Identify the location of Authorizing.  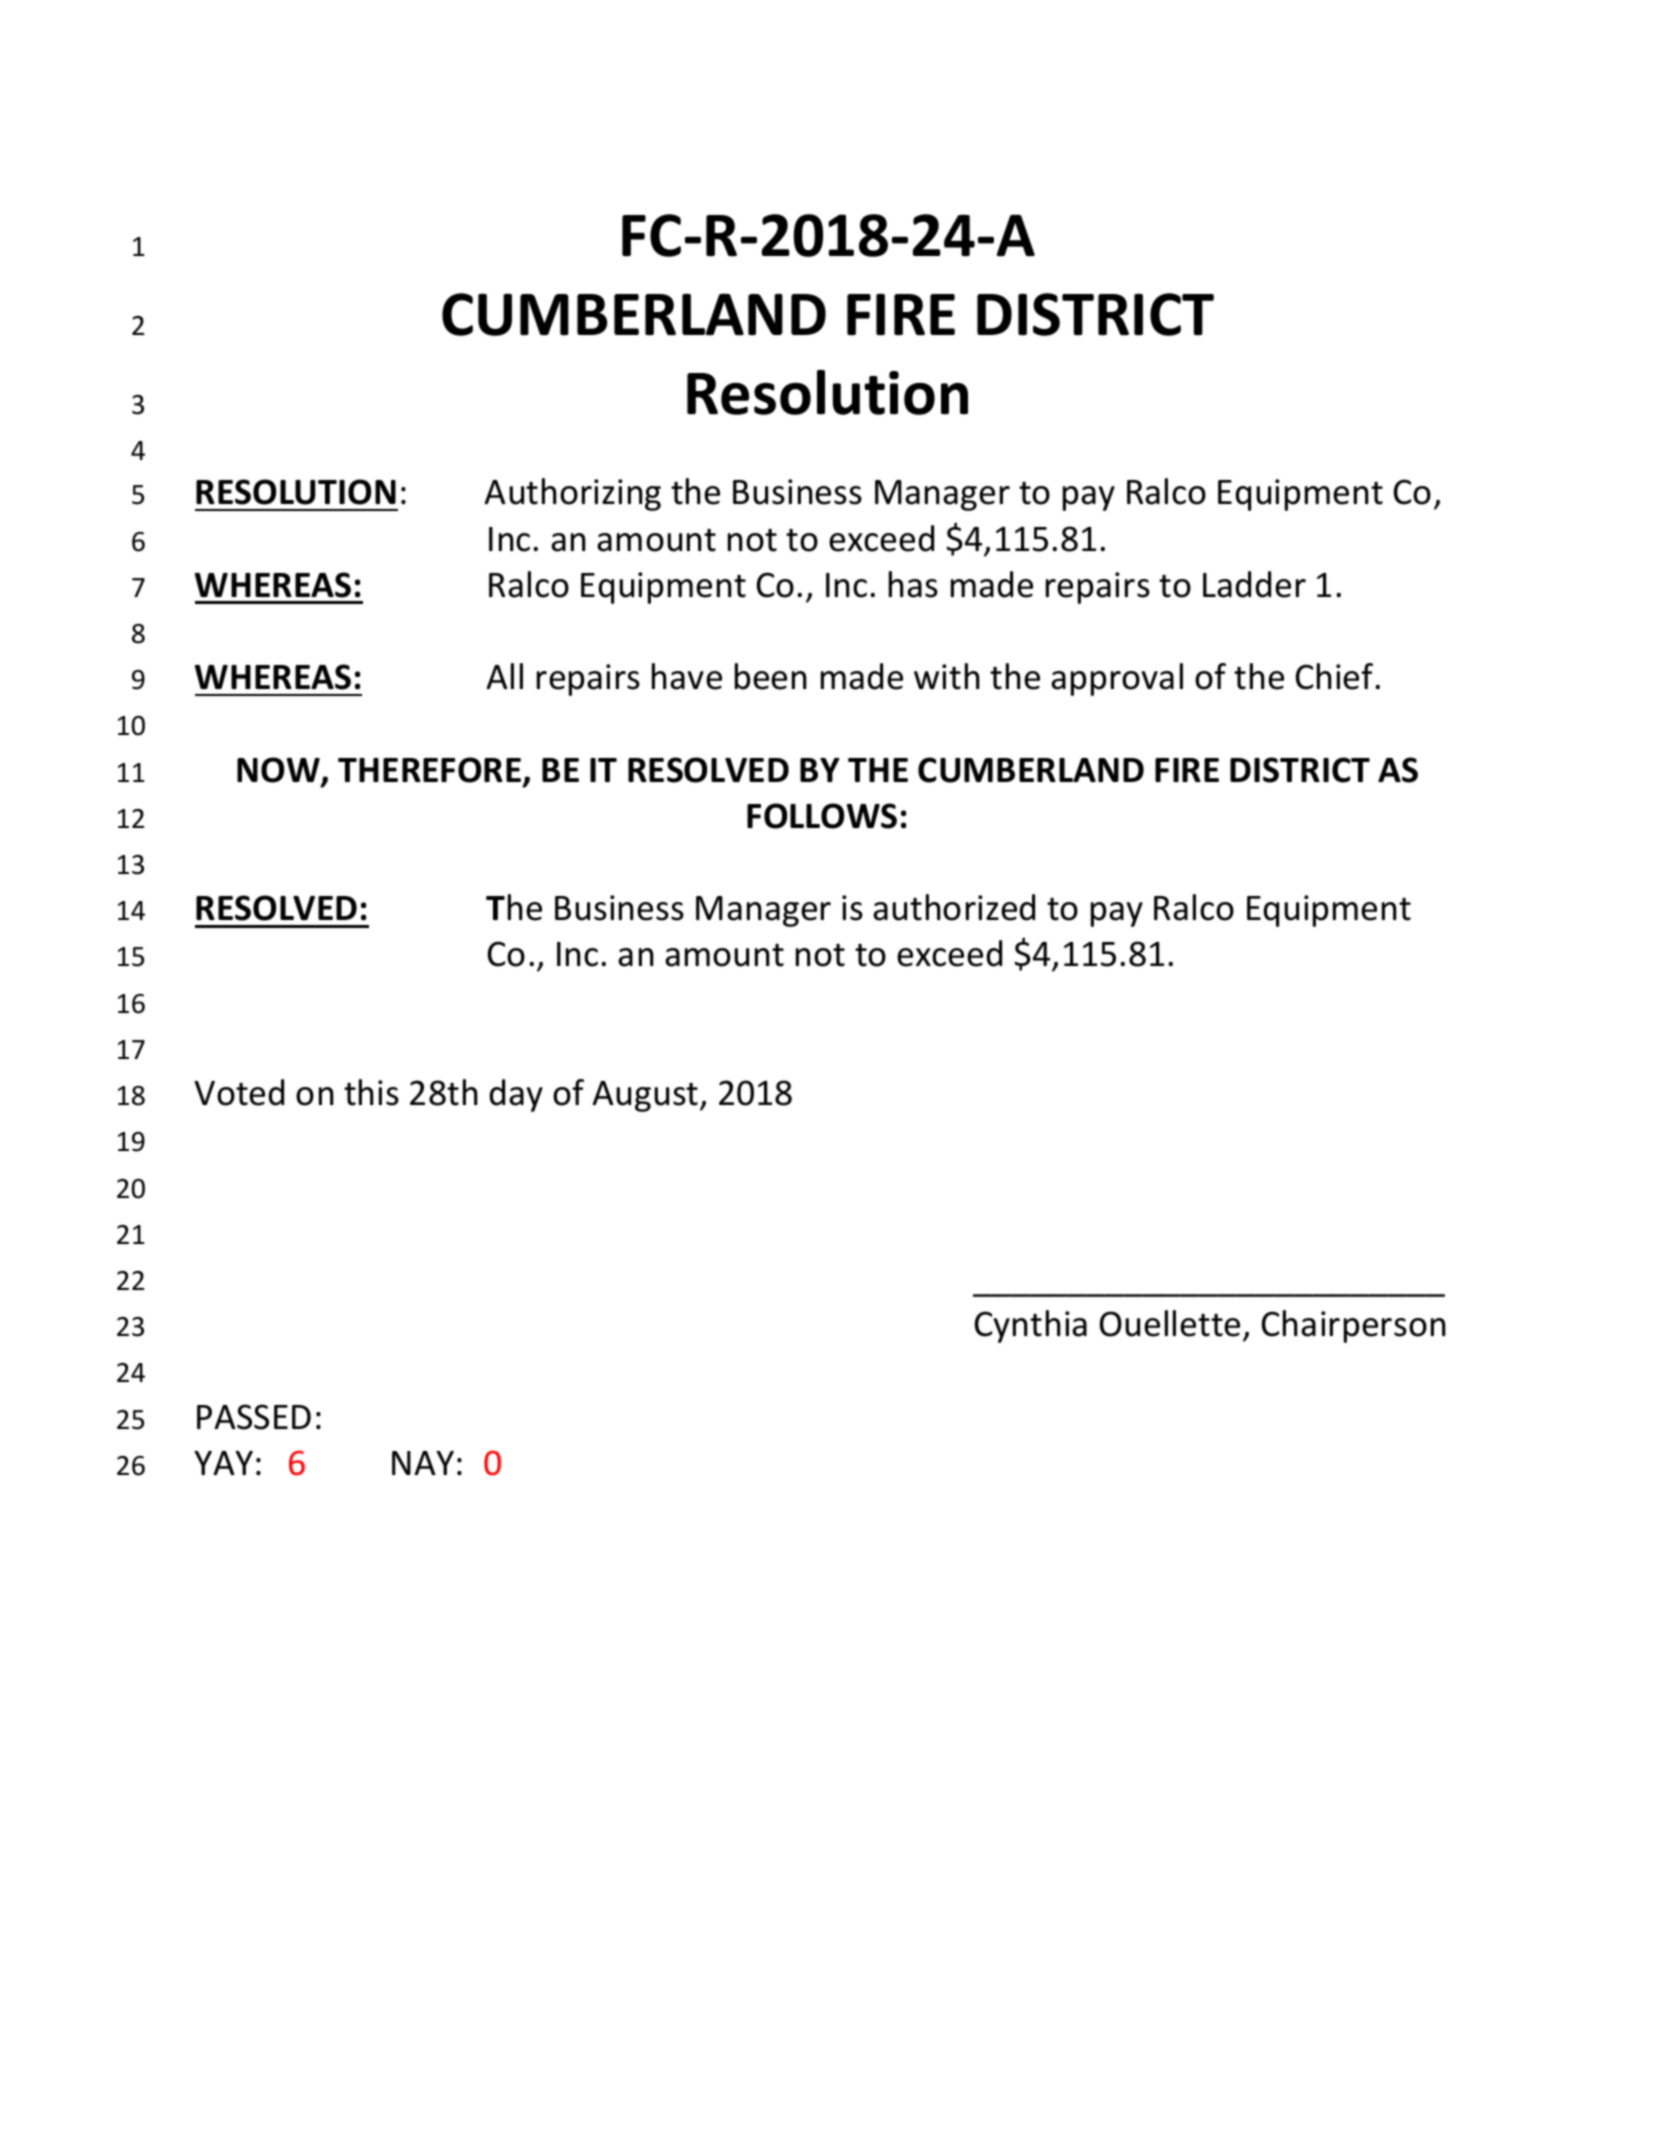
(572, 494).
